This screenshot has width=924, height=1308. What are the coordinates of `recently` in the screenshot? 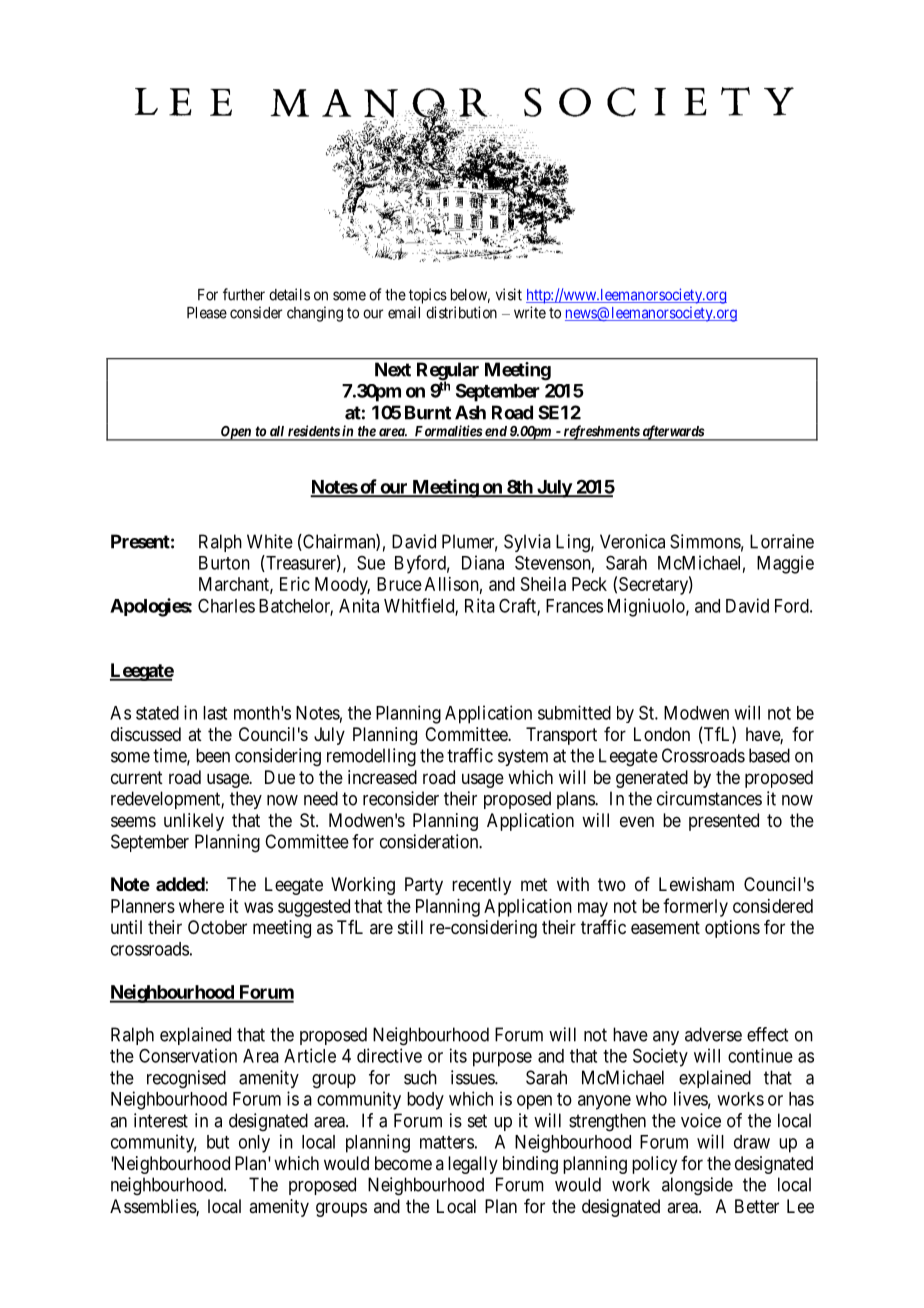 It's located at (481, 886).
